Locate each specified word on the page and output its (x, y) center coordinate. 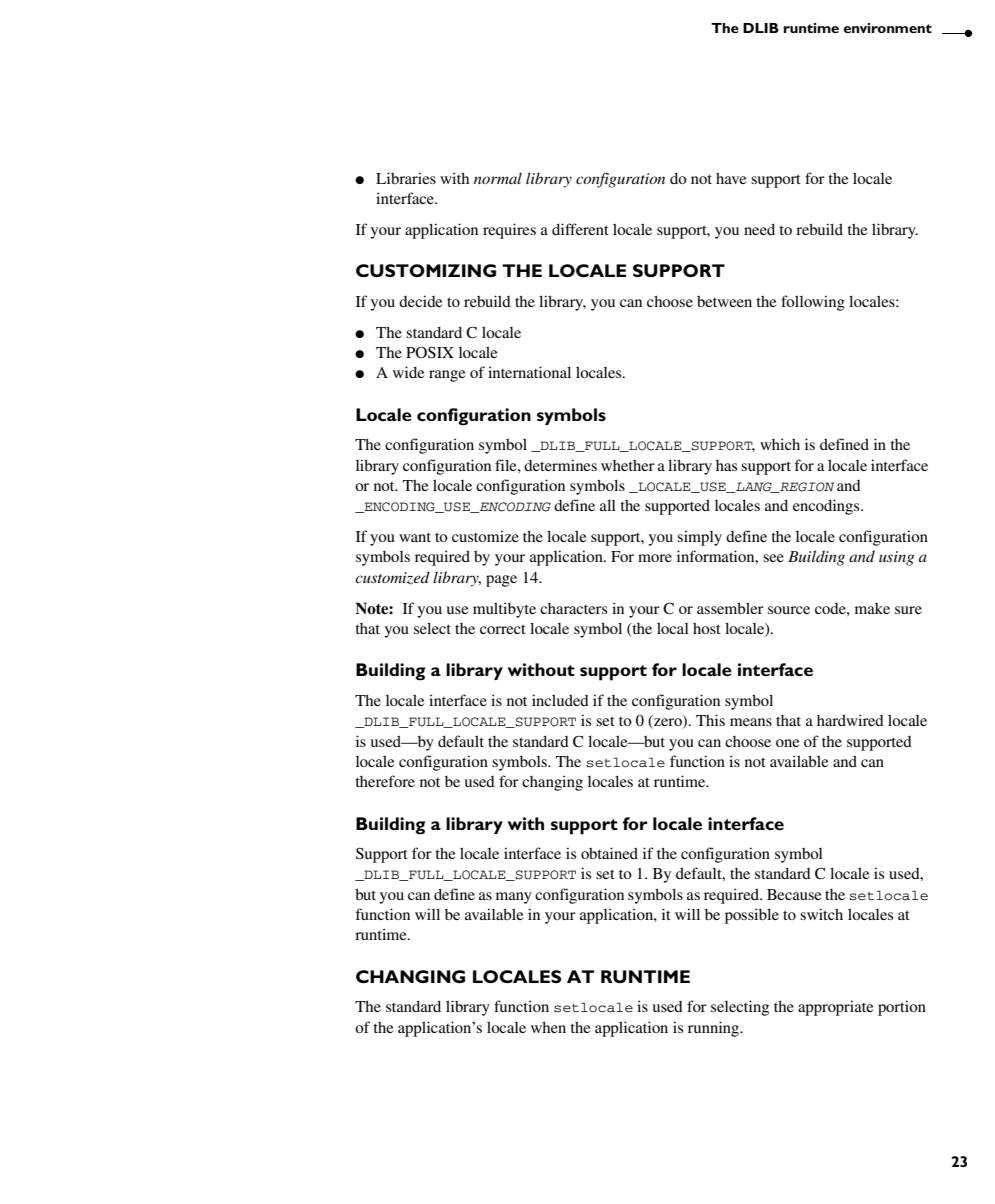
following (813, 303)
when (548, 1027)
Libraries (406, 178)
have (731, 178)
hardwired (850, 720)
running (715, 1029)
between (724, 301)
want (415, 537)
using (896, 558)
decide (420, 301)
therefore (385, 781)
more (655, 558)
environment (887, 28)
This (710, 720)
